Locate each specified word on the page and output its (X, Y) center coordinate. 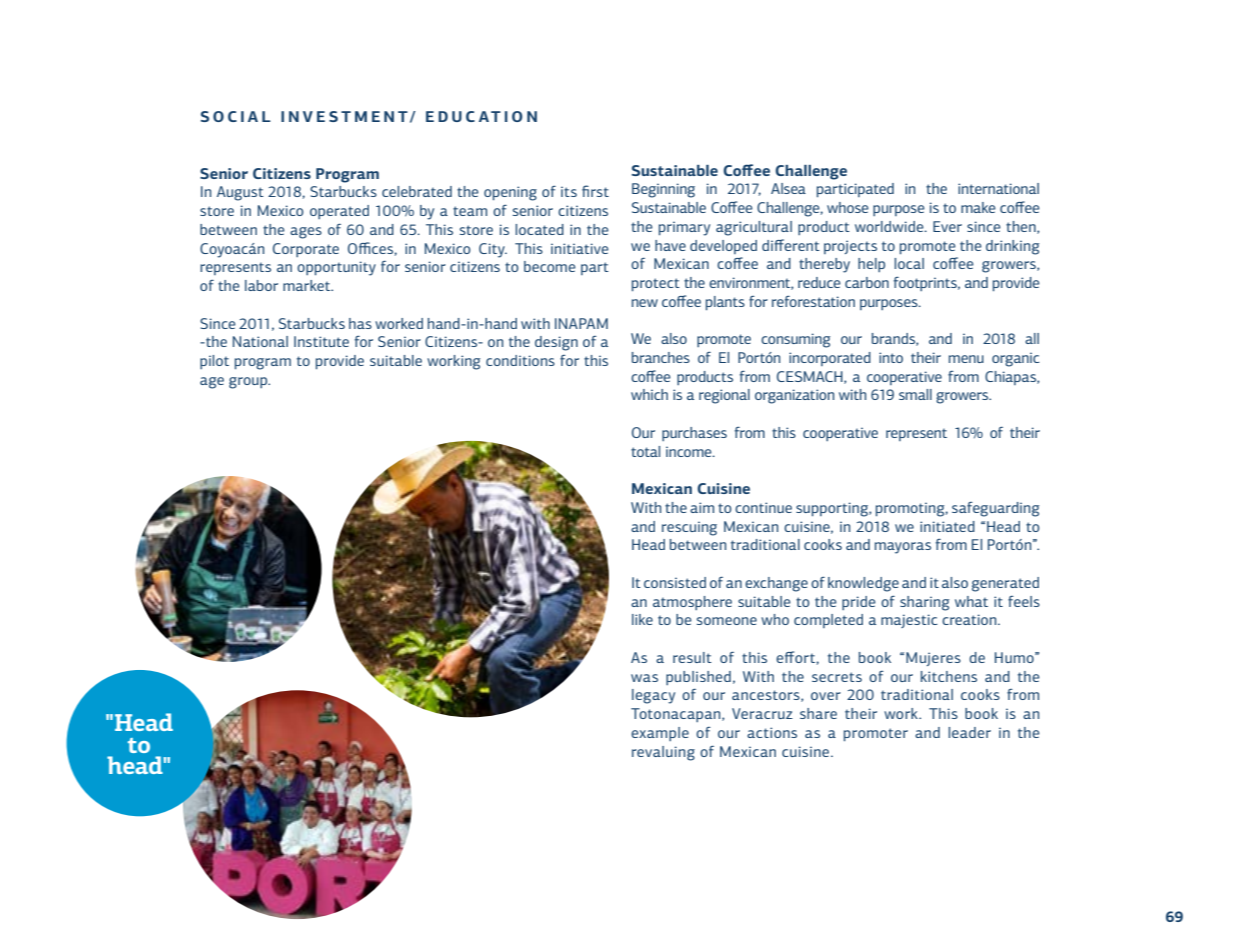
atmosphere (692, 603)
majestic (909, 621)
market (308, 285)
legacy (653, 696)
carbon (867, 282)
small (915, 394)
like (642, 619)
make (978, 207)
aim (702, 507)
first (595, 191)
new (645, 303)
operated (339, 212)
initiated (947, 526)
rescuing (689, 528)
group (249, 383)
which (649, 394)
